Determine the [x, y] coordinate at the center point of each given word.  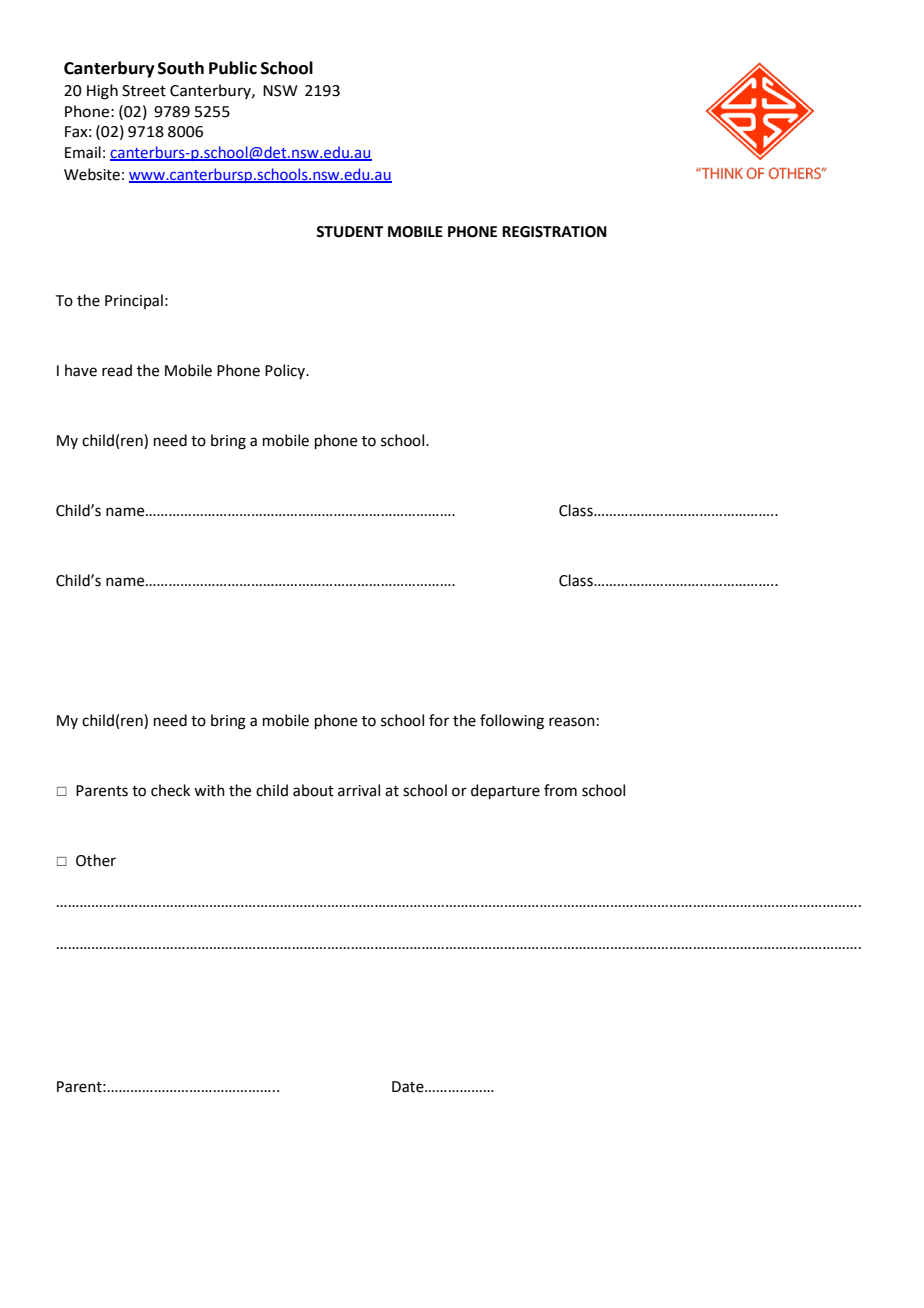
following [512, 722]
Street [144, 91]
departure [505, 791]
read [117, 370]
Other [96, 860]
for [439, 720]
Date [409, 1087]
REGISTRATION [554, 232]
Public [233, 68]
